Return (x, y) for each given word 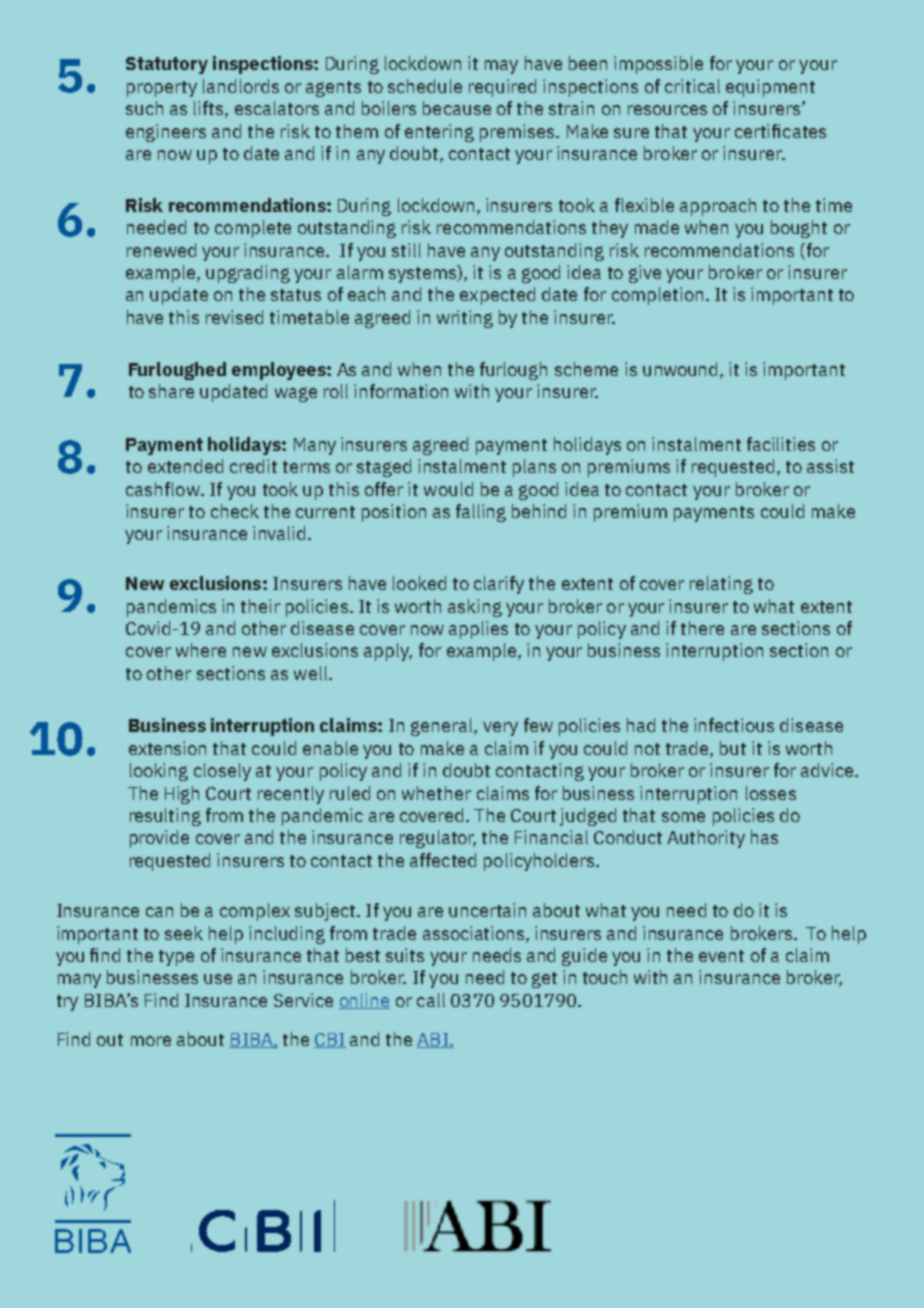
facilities (781, 444)
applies (478, 630)
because (457, 108)
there (702, 628)
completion (657, 296)
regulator (438, 839)
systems (424, 274)
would (448, 489)
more (151, 1041)
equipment (770, 88)
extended (185, 466)
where (201, 650)
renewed (161, 250)
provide (159, 839)
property (162, 89)
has (764, 837)
